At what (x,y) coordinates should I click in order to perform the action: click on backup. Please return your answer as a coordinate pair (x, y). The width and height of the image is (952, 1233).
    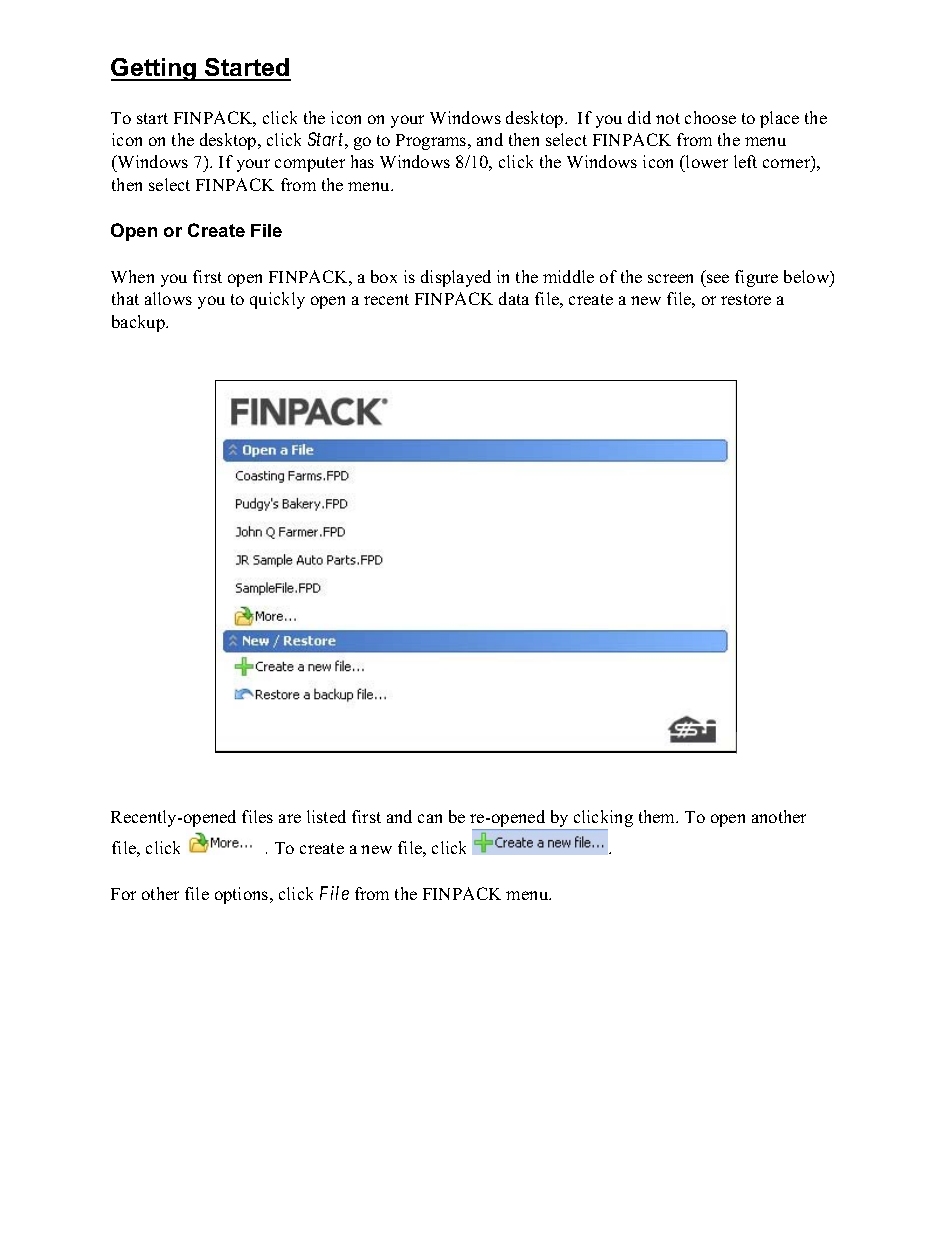
    Looking at the image, I should click on (139, 323).
